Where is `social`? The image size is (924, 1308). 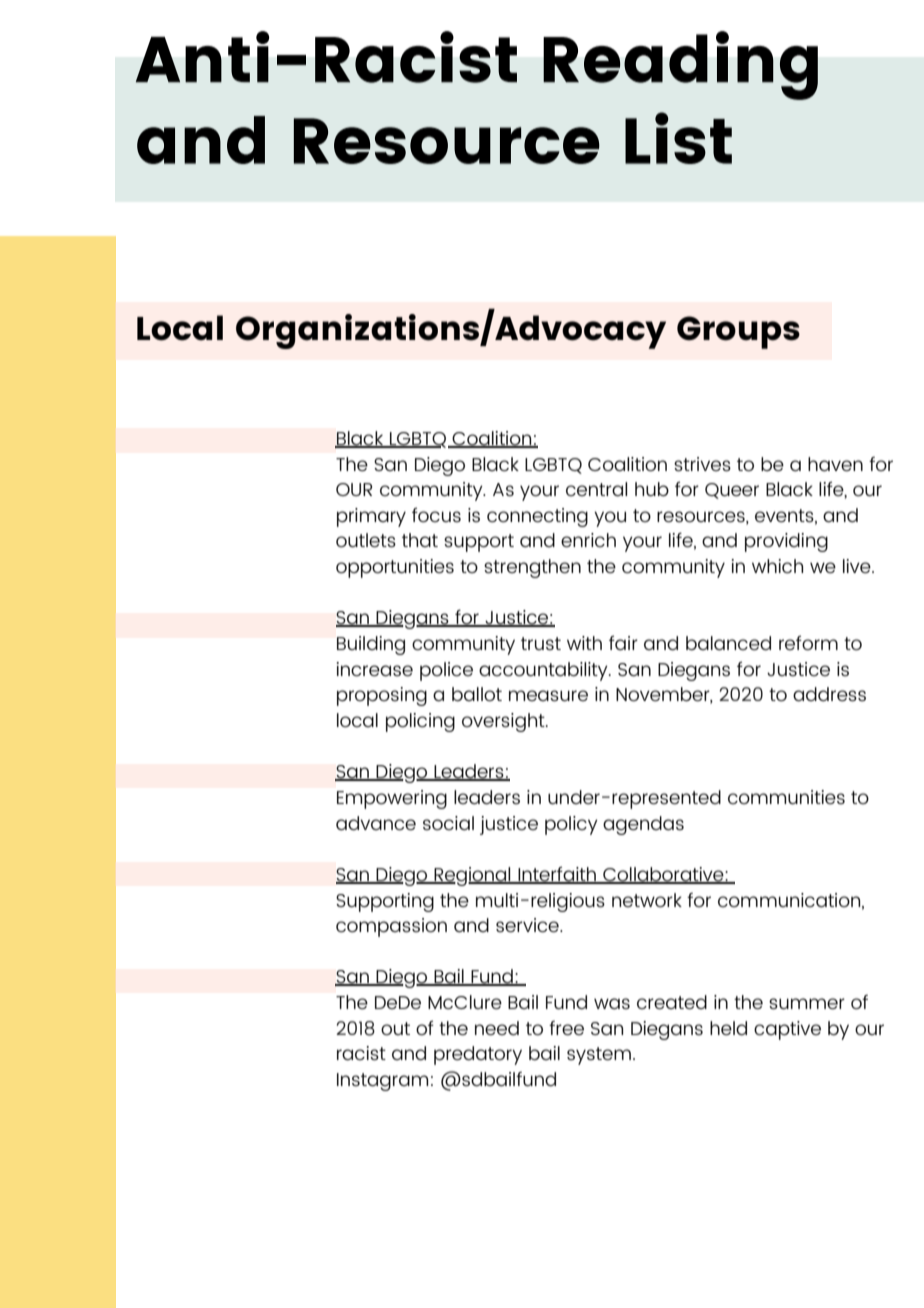 social is located at coordinates (448, 823).
